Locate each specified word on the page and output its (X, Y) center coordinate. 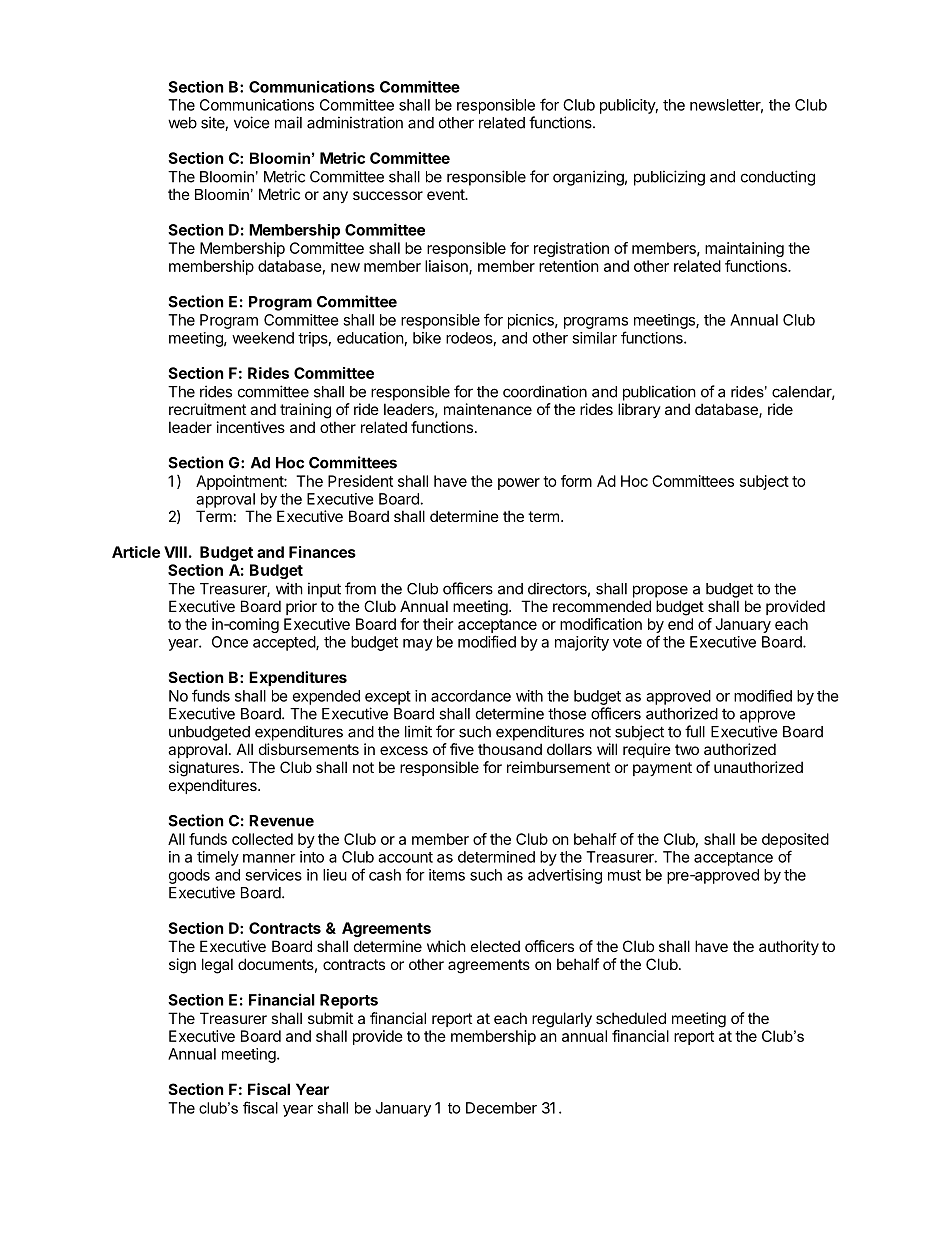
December (501, 1108)
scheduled (631, 1018)
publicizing (669, 178)
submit (330, 1018)
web (182, 123)
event (446, 194)
